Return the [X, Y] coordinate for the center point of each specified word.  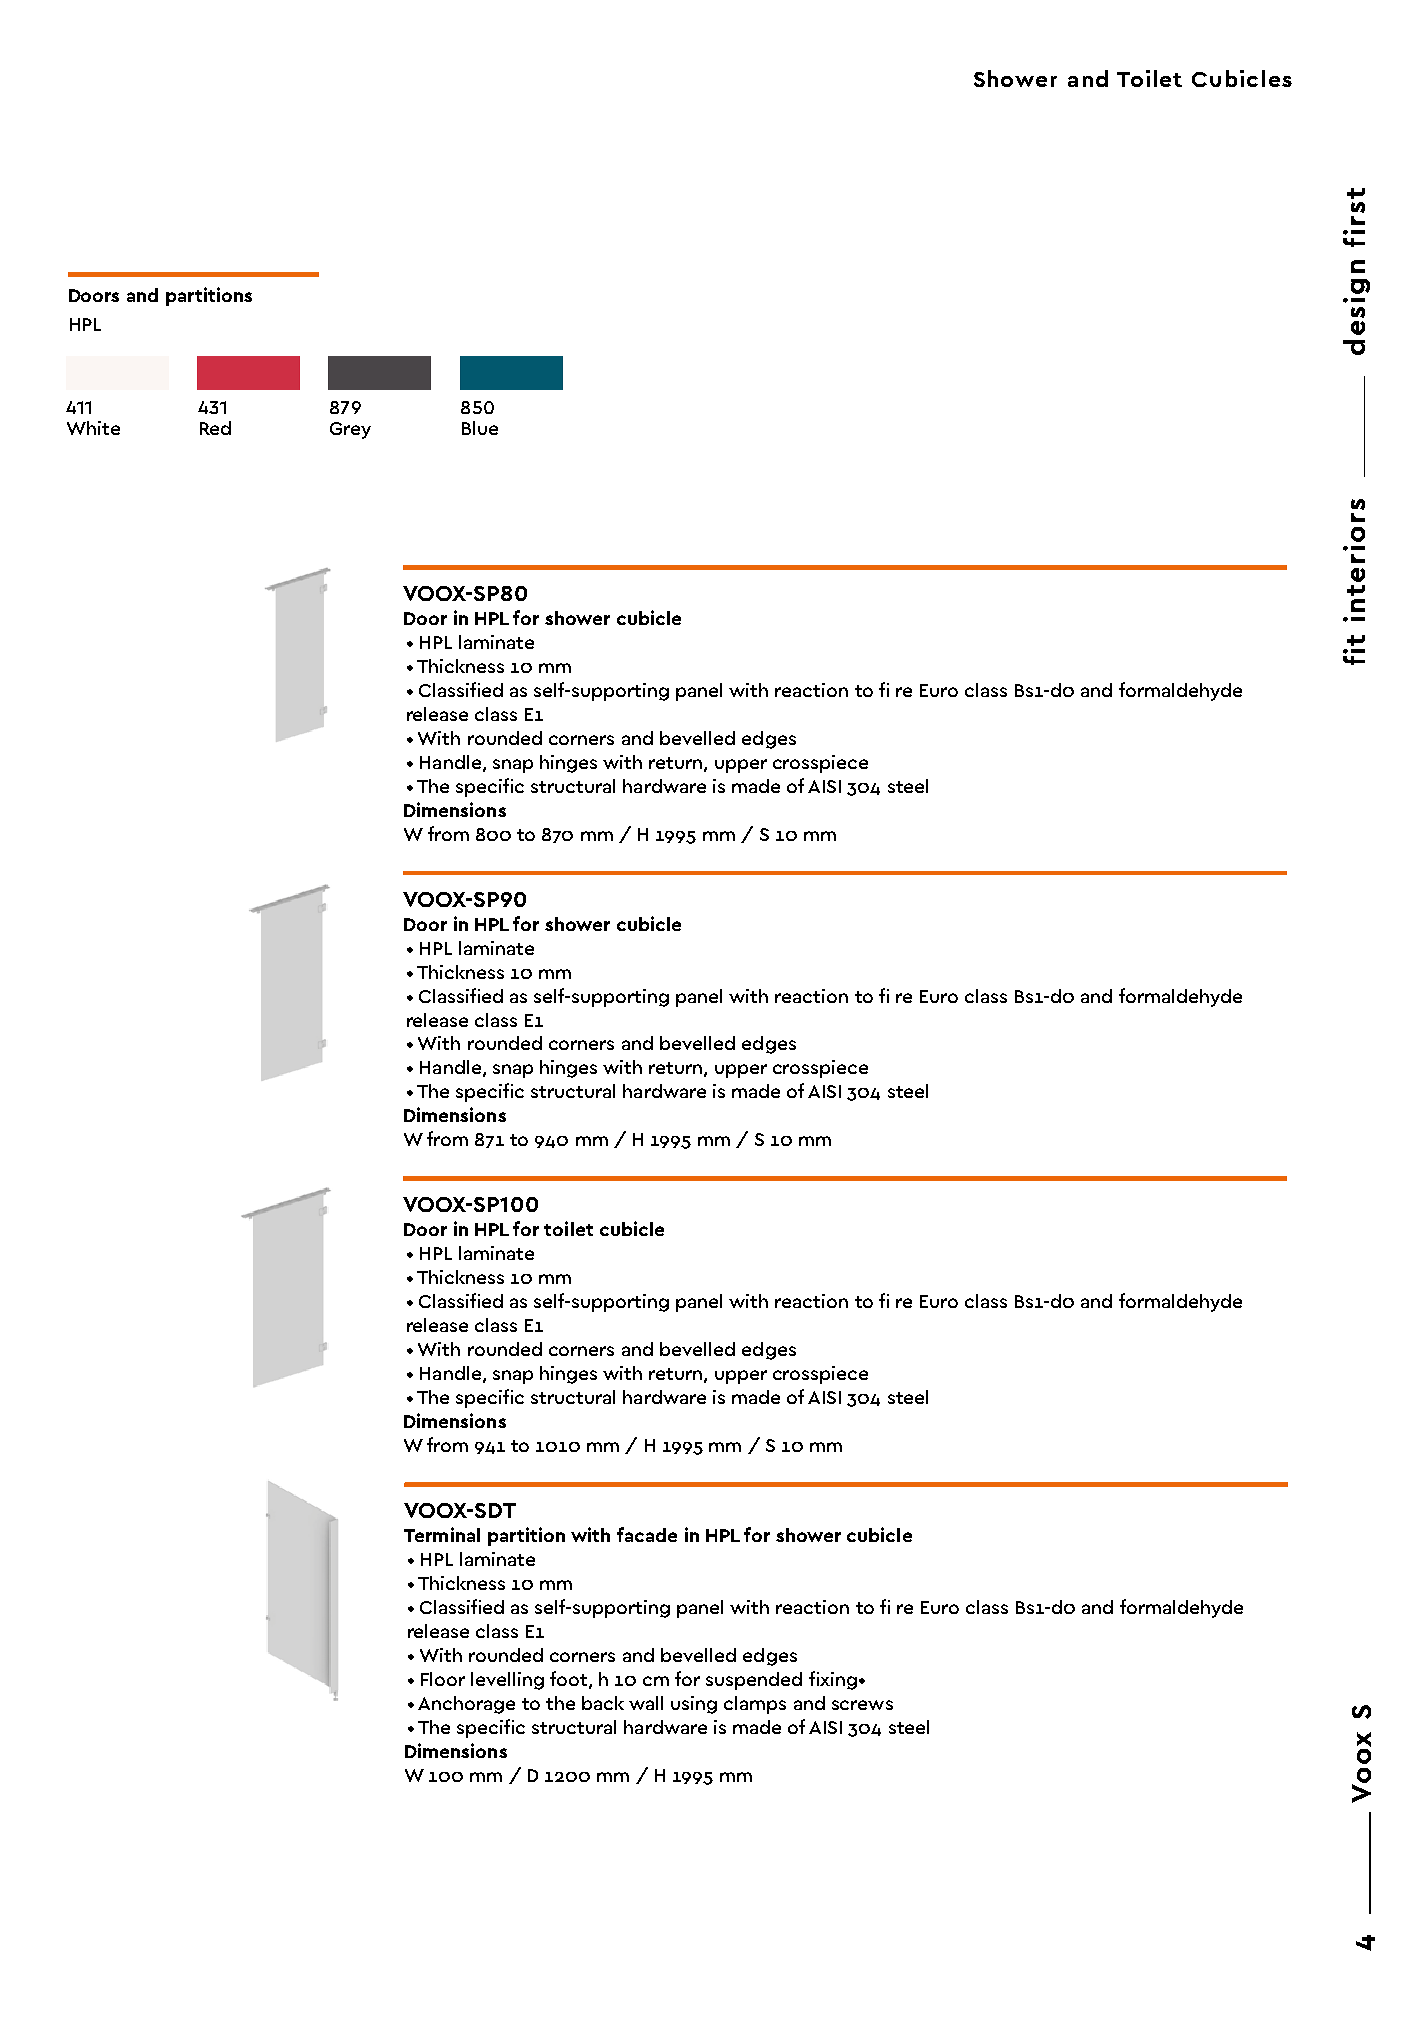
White [93, 428]
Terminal [442, 1534]
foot [570, 1680]
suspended [754, 1681]
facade [647, 1534]
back [603, 1703]
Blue [480, 428]
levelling [507, 1681]
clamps [755, 1705]
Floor [443, 1679]
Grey [350, 430]
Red [215, 428]
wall [646, 1703]
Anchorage [466, 1705]
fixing [833, 1680]
